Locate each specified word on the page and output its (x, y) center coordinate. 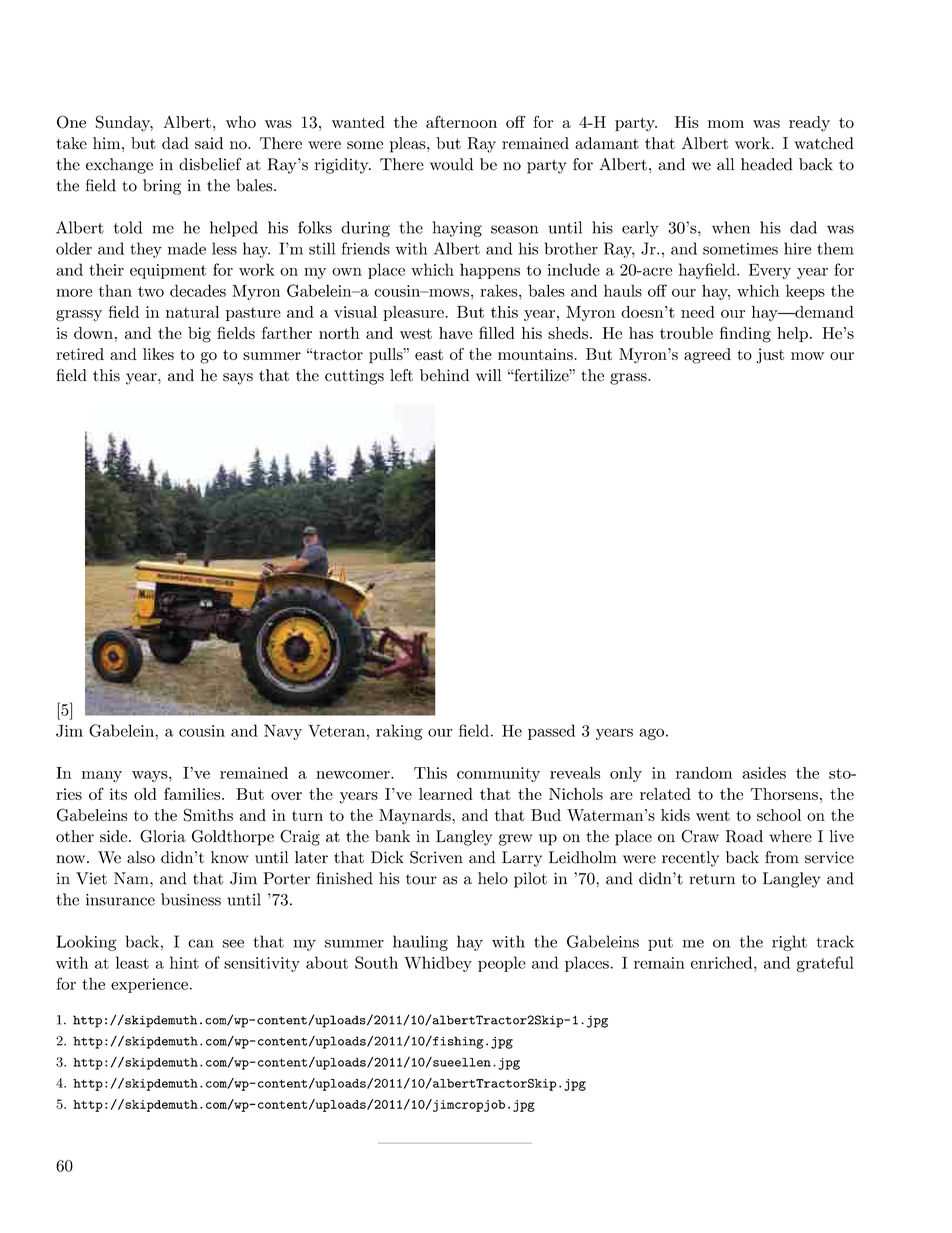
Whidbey (438, 964)
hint (184, 962)
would (452, 164)
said (209, 143)
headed (767, 164)
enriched (723, 962)
